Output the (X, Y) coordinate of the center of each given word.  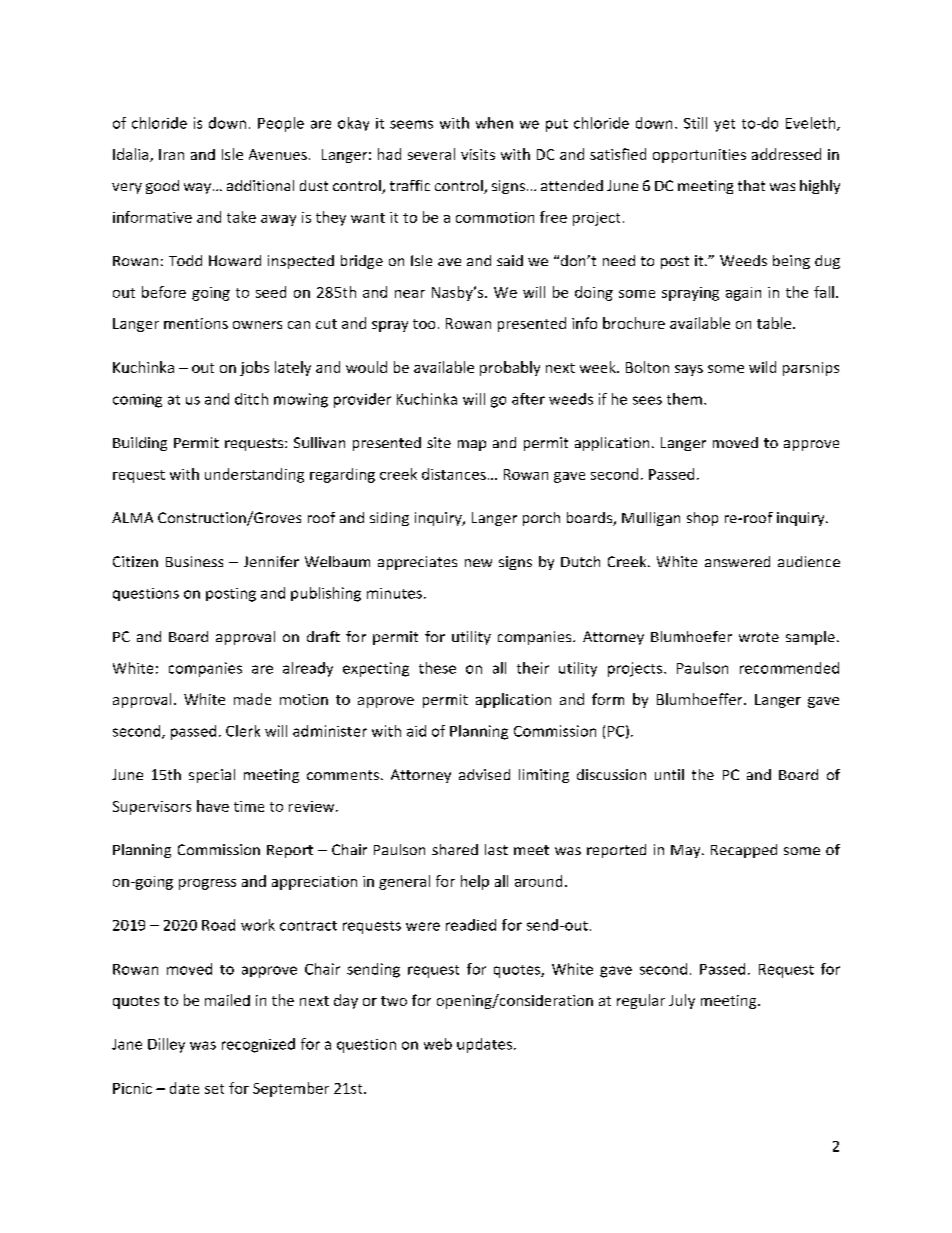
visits (478, 154)
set (214, 1089)
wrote (759, 637)
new (478, 563)
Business (194, 561)
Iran (171, 154)
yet (724, 125)
